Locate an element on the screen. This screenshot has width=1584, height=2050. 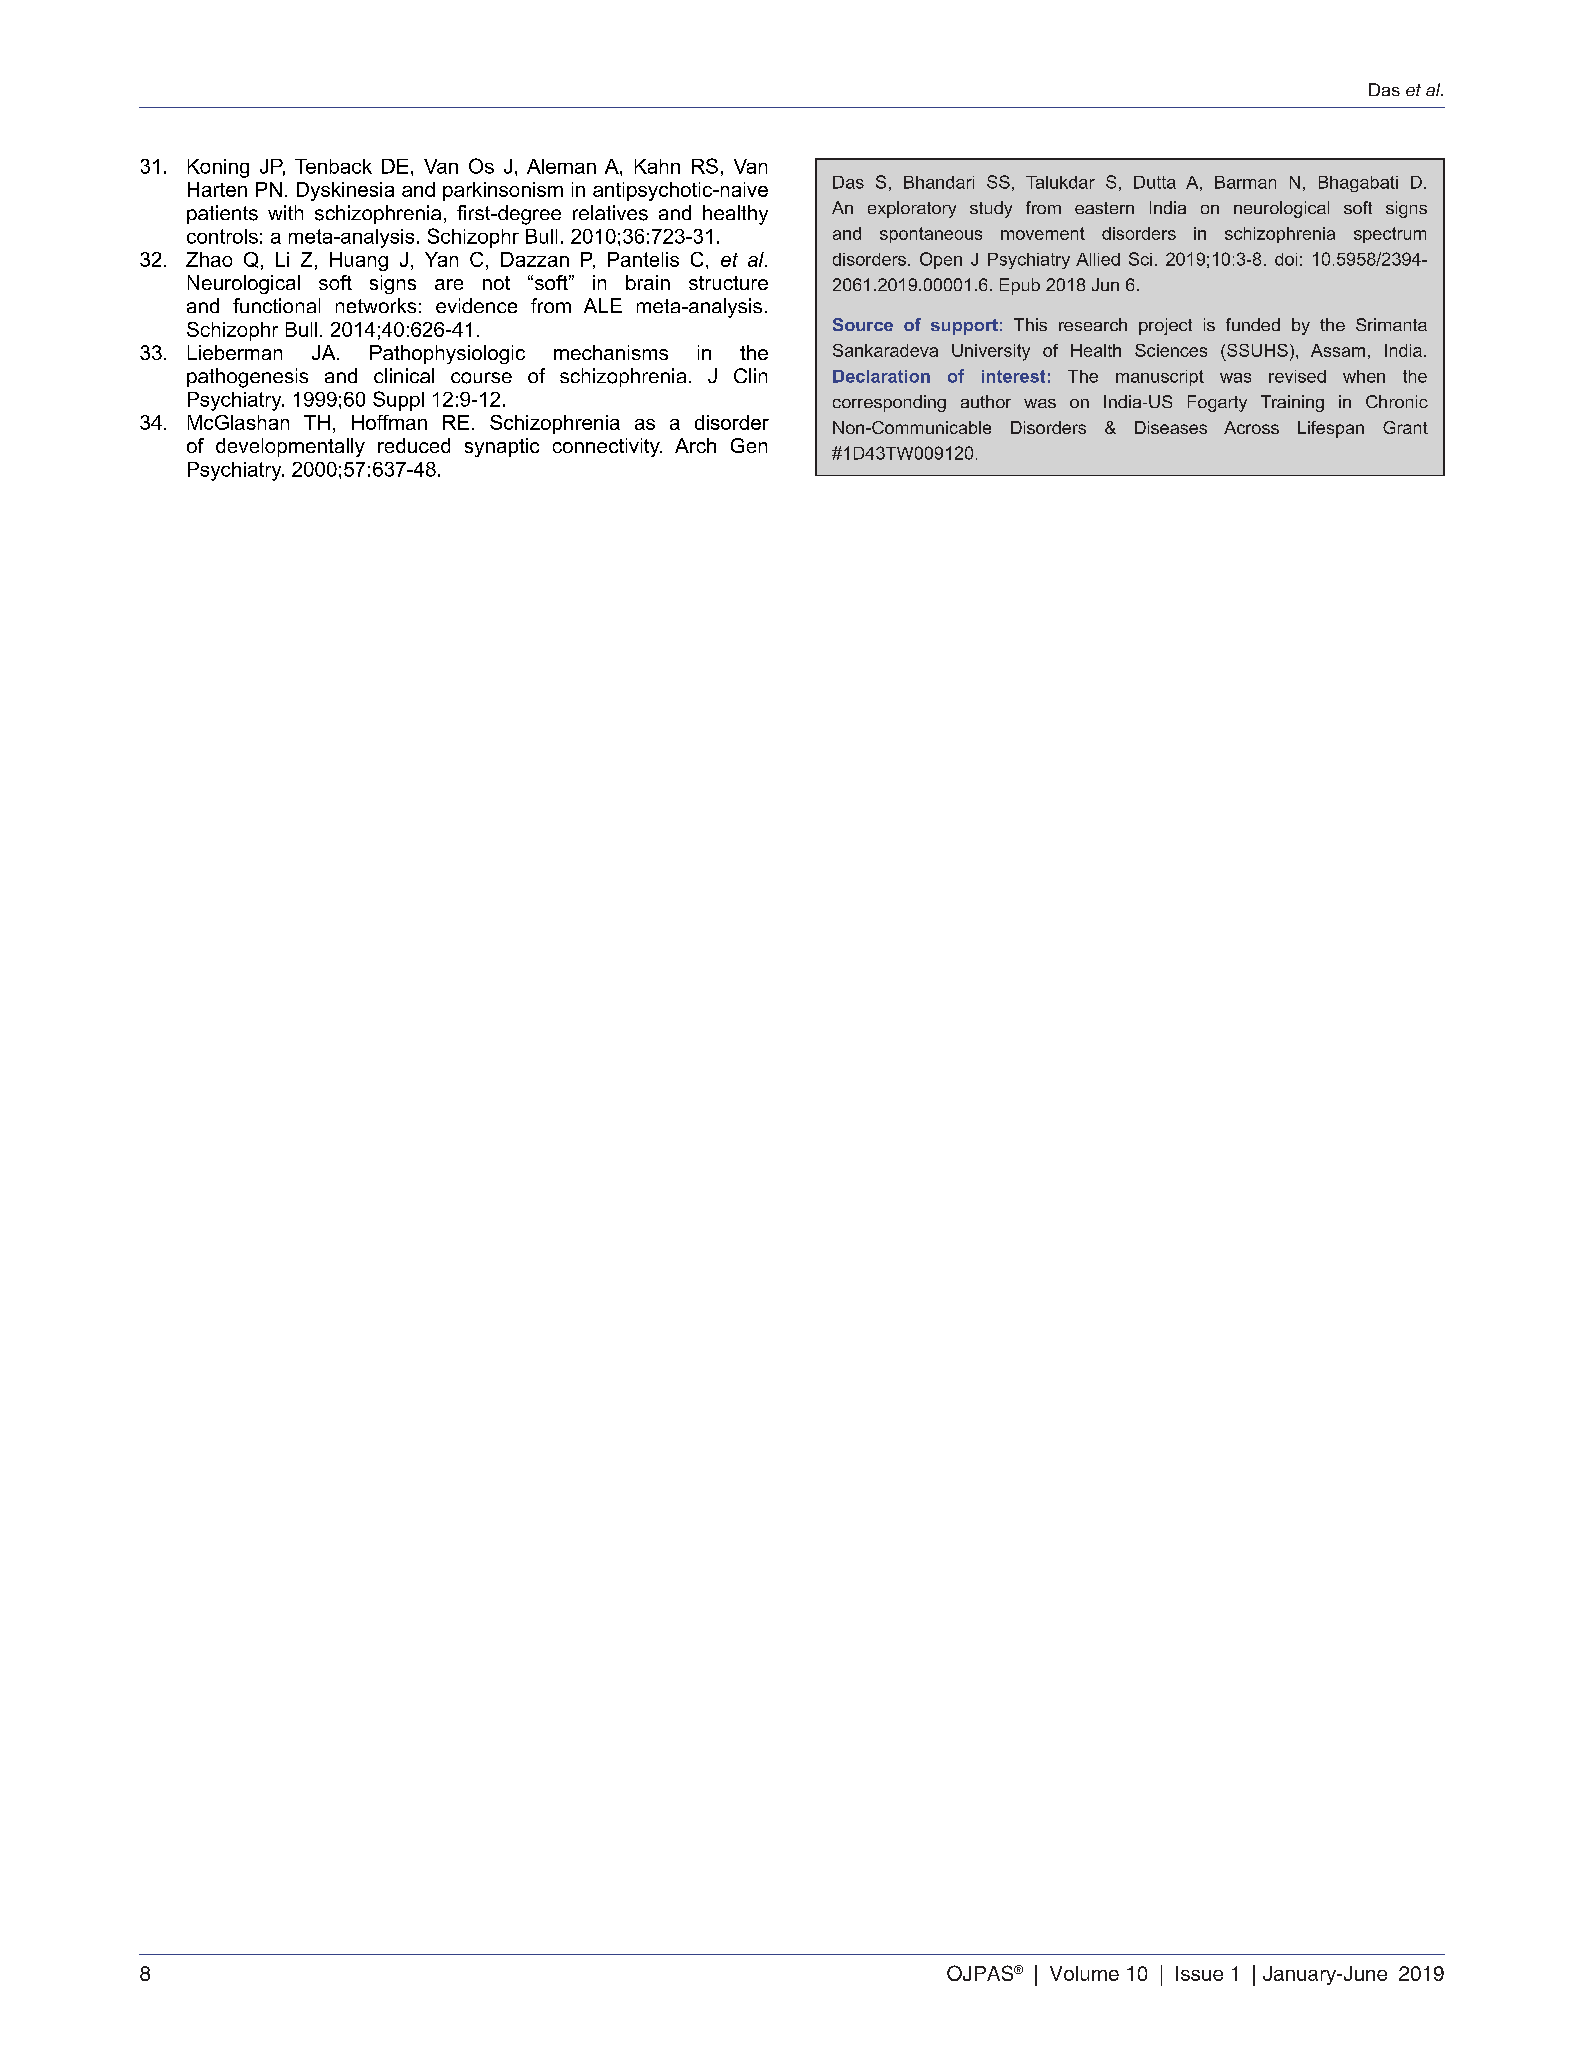
Volume is located at coordinates (1084, 1973).
